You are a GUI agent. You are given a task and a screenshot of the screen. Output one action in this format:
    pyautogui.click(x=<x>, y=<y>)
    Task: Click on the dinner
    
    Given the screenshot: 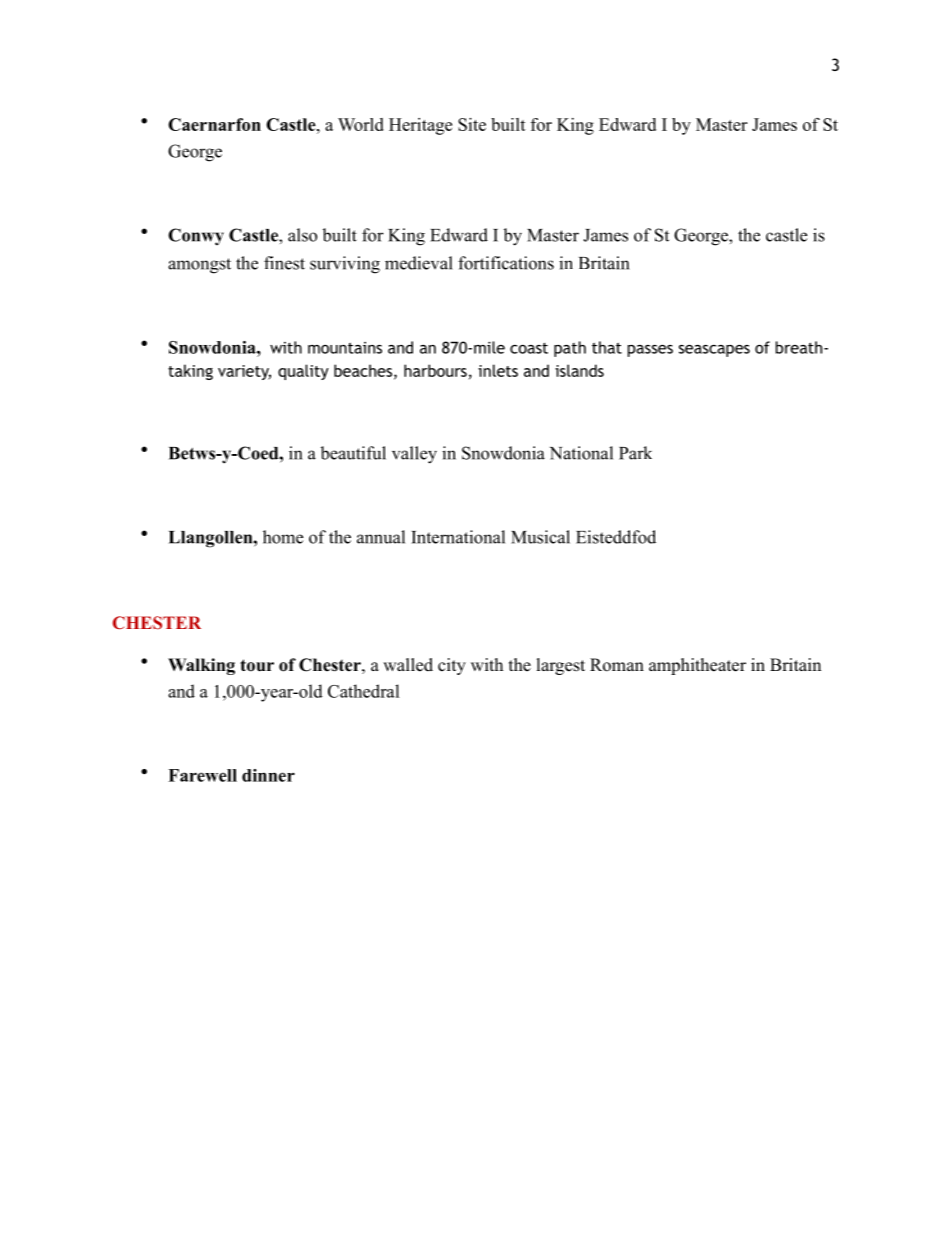 What is the action you would take?
    pyautogui.click(x=268, y=775)
